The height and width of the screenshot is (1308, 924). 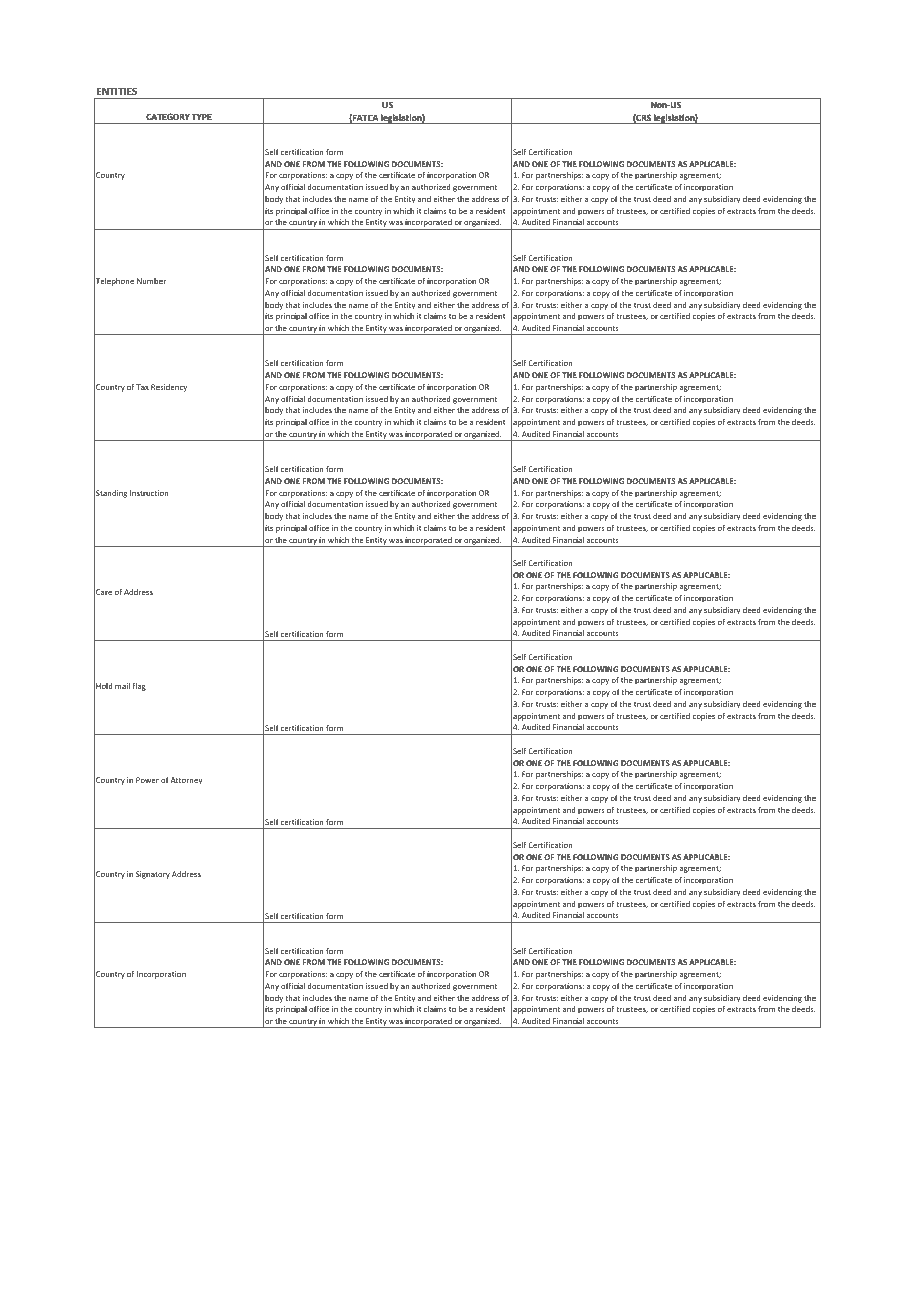 What do you see at coordinates (169, 388) in the screenshot?
I see `Residency` at bounding box center [169, 388].
